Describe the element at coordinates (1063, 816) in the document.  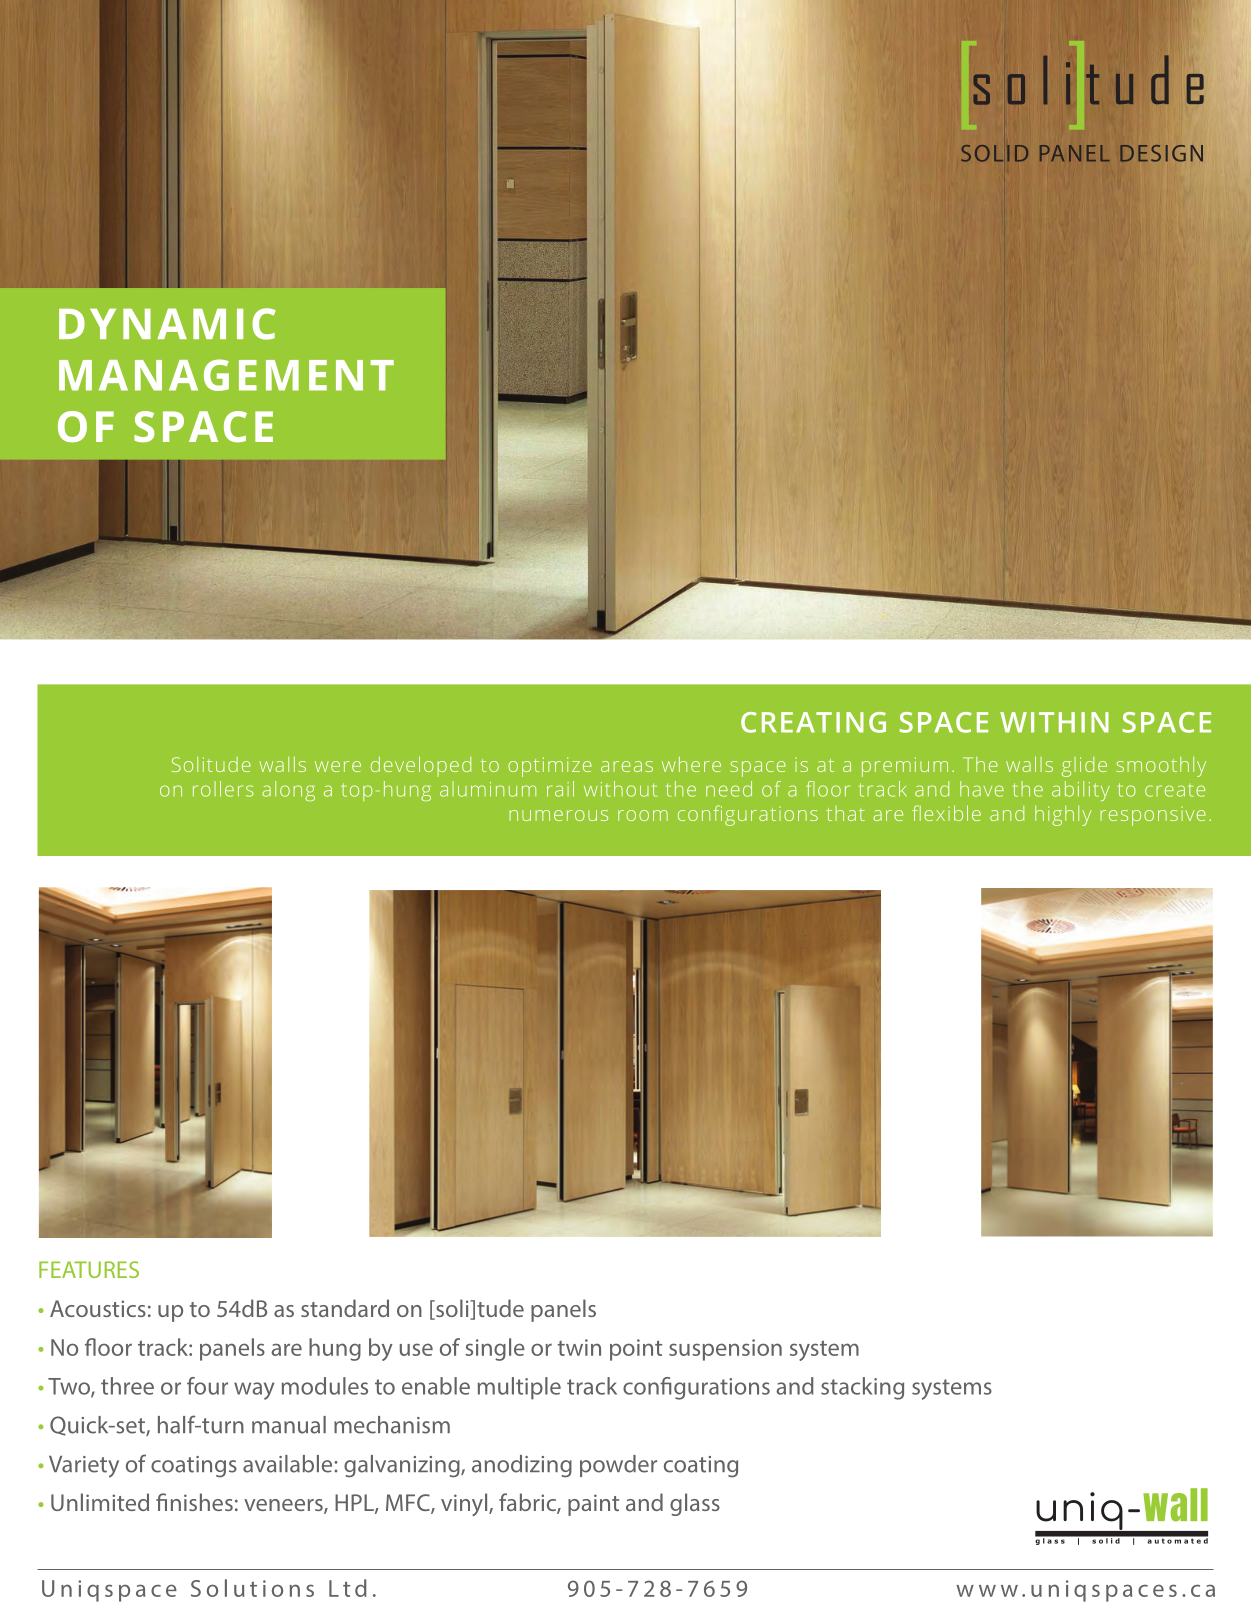
I see `highly` at that location.
